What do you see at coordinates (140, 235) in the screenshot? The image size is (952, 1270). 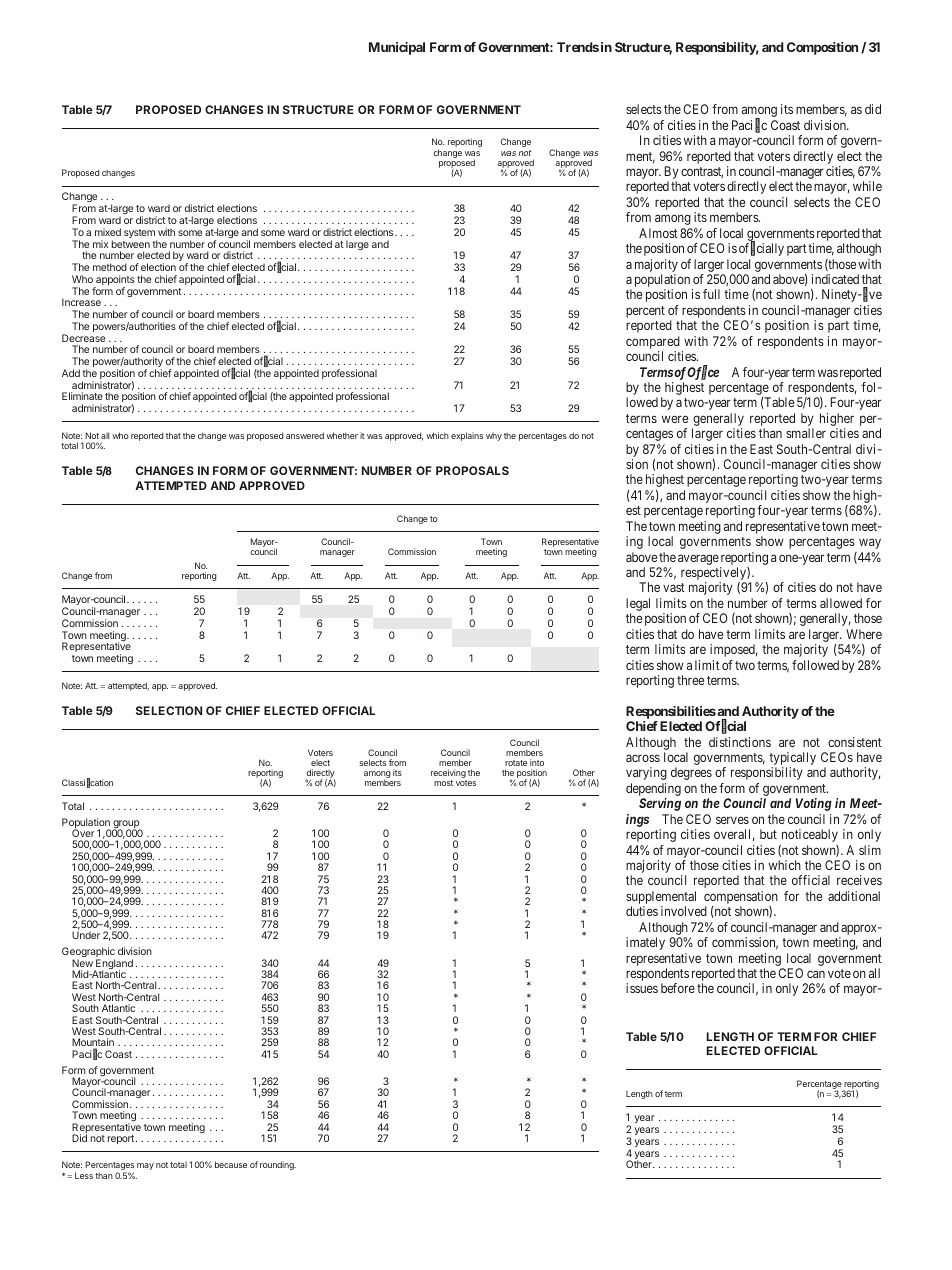 I see `system` at bounding box center [140, 235].
